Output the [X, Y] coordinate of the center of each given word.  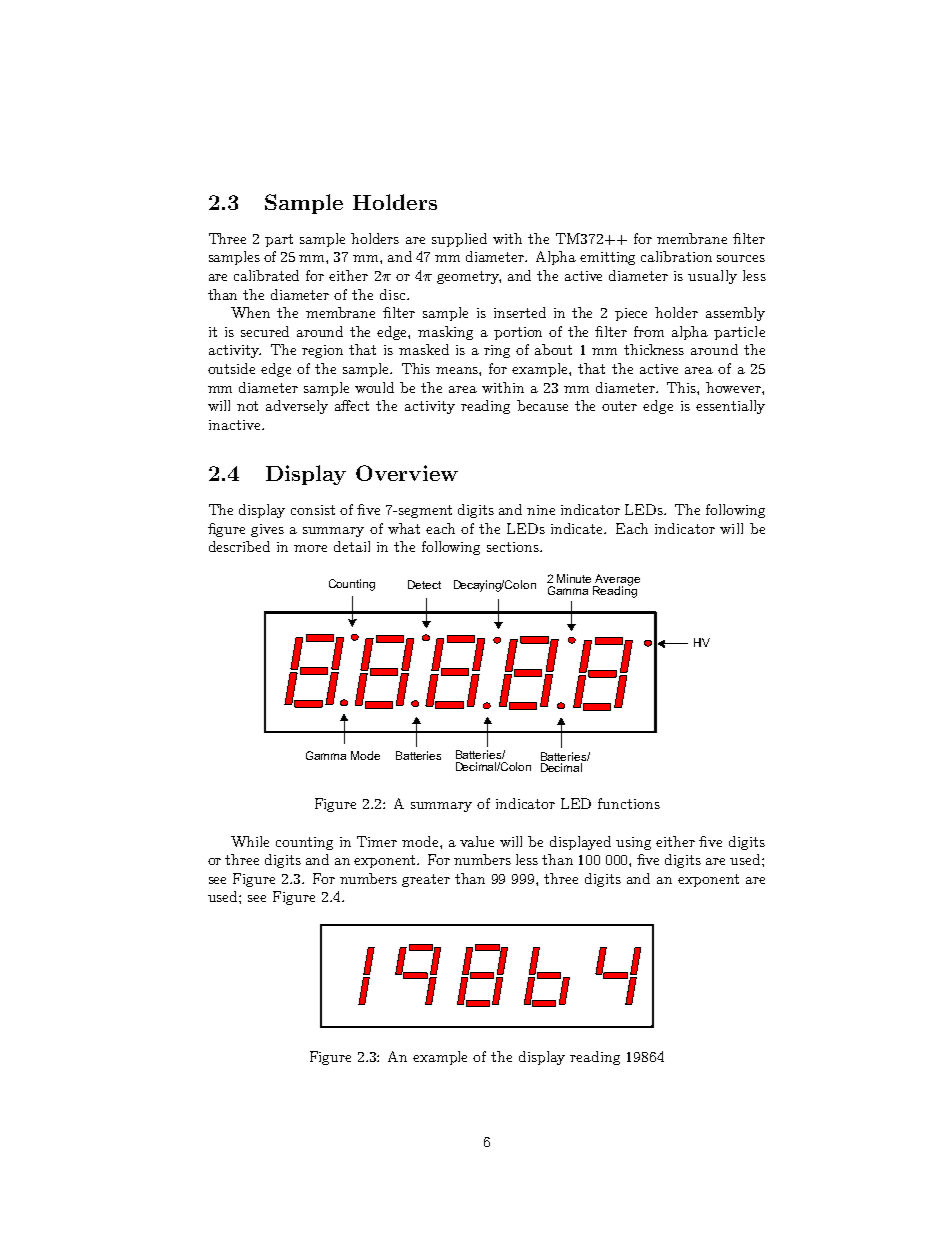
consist [313, 510]
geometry [469, 277]
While [250, 841]
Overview [407, 473]
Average [617, 581]
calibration [676, 256]
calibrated [266, 275]
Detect [424, 584]
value [477, 841]
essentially [730, 407]
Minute [574, 578]
